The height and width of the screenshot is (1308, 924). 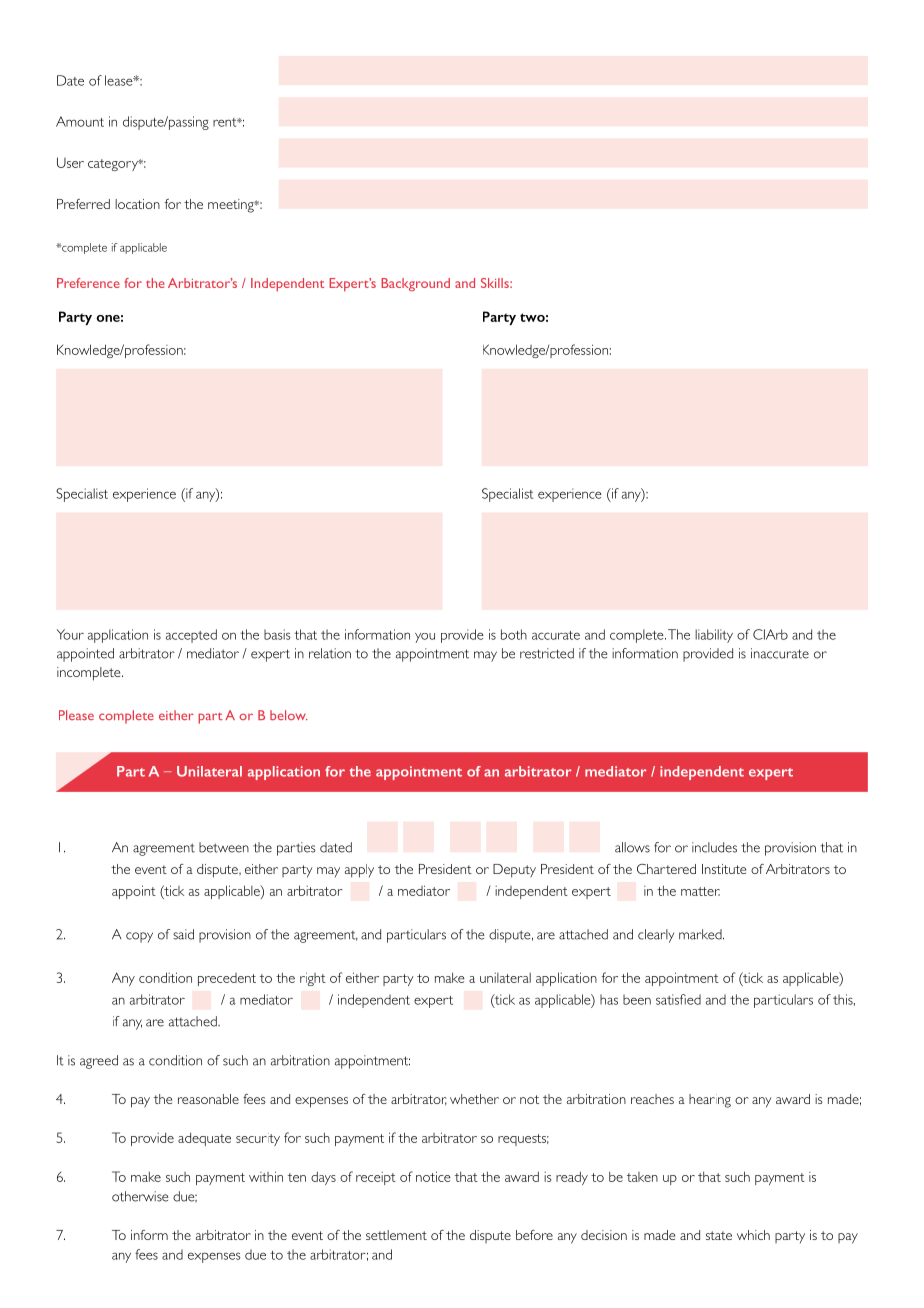 What do you see at coordinates (496, 283) in the screenshot?
I see `Skills` at bounding box center [496, 283].
